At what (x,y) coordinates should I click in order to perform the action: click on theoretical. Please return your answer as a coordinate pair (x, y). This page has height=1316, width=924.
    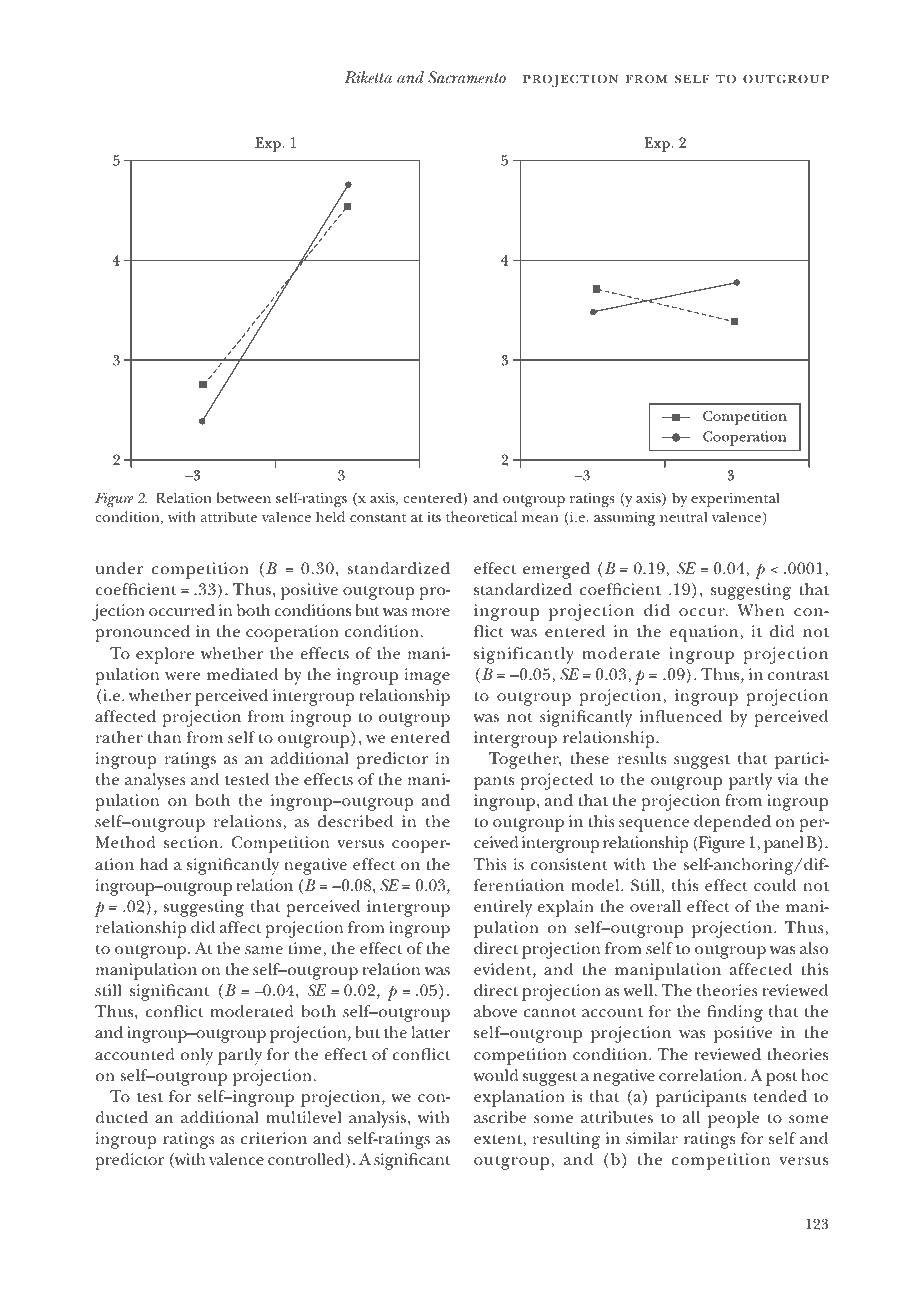
    Looking at the image, I should click on (481, 516).
